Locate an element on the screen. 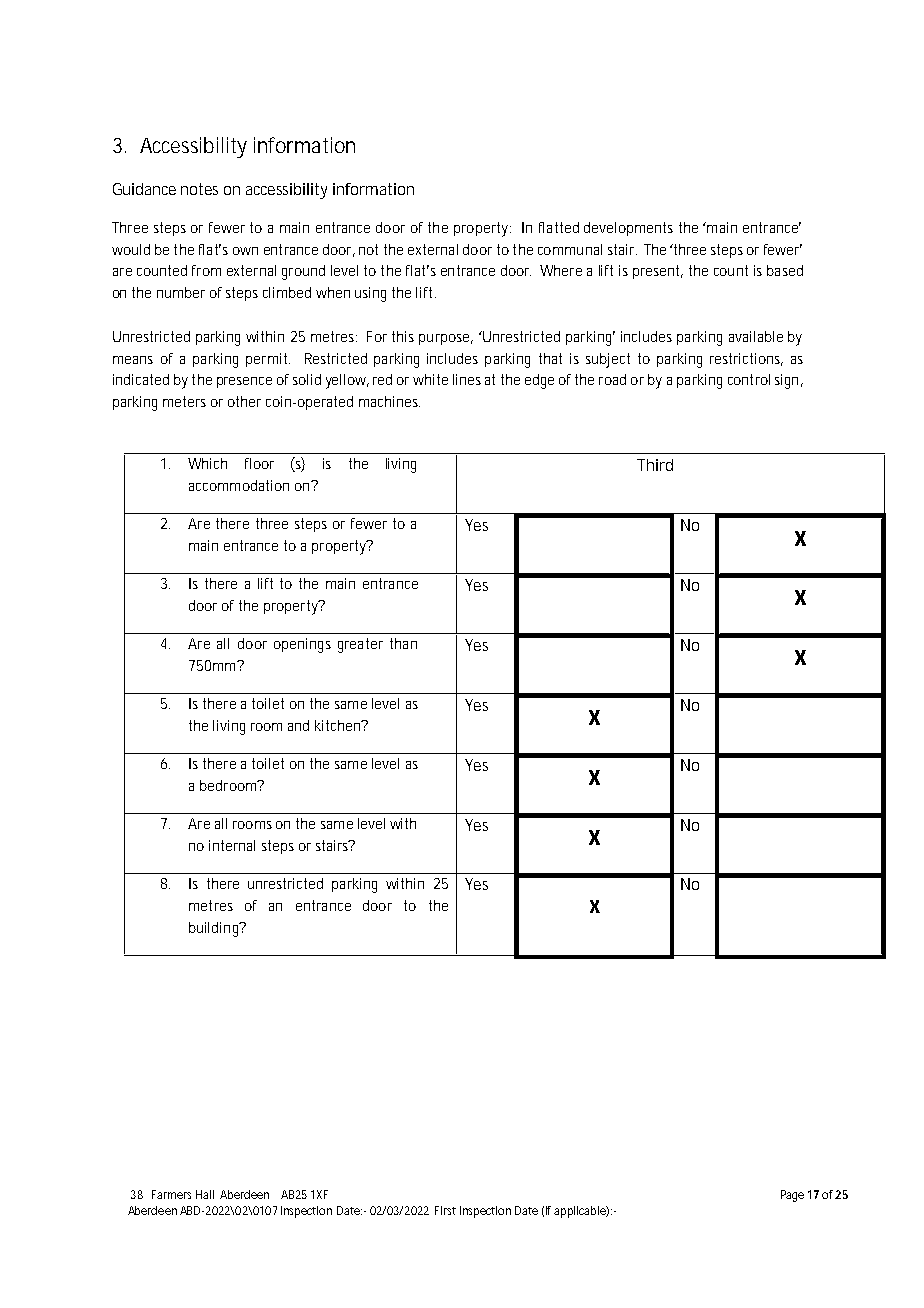  developments is located at coordinates (628, 229).
